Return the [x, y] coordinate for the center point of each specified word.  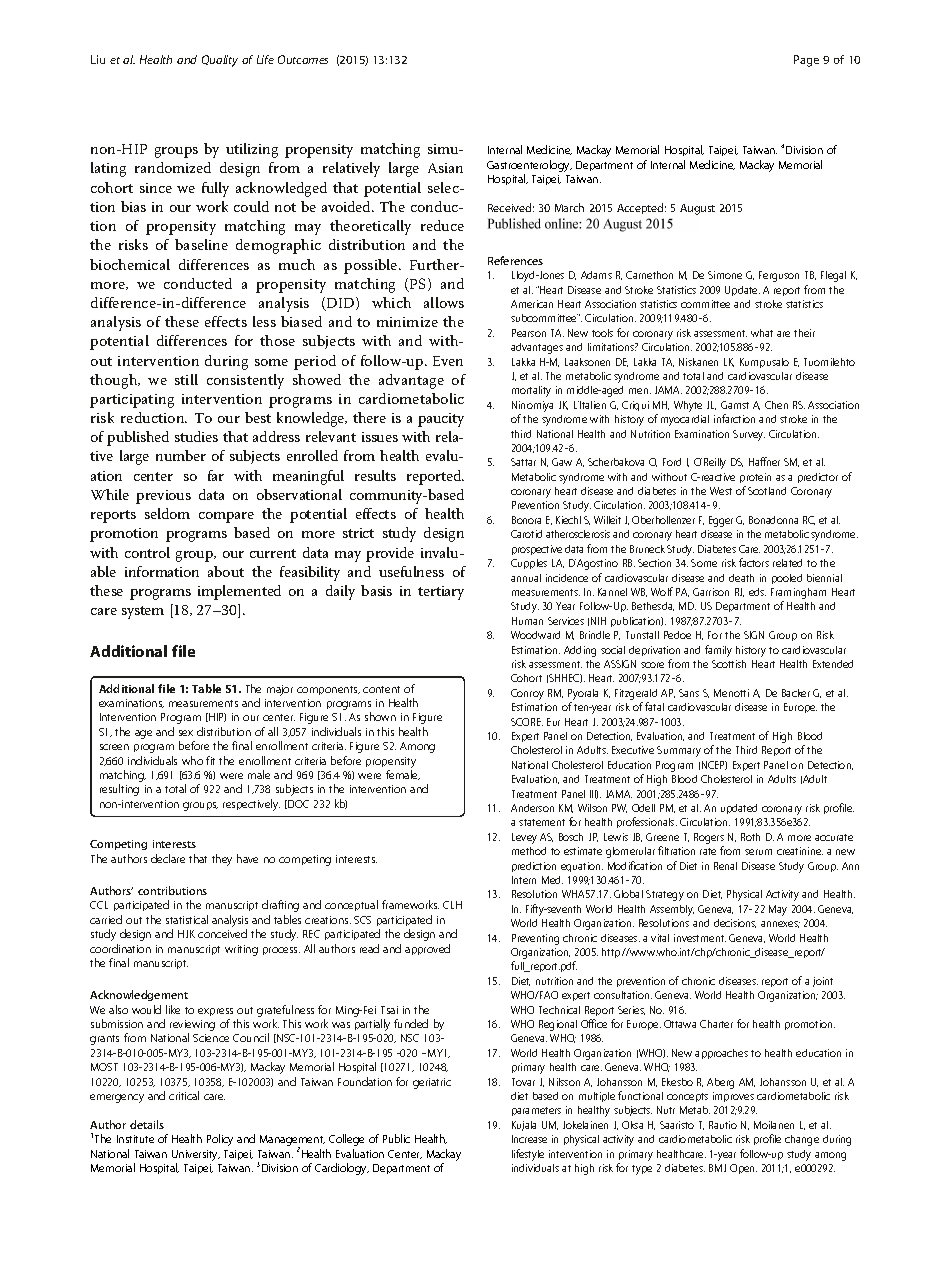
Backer [796, 693]
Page [806, 61]
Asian [445, 168]
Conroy [527, 694]
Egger [721, 521]
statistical [187, 919]
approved [427, 949]
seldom [167, 513]
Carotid [526, 534]
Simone [725, 275]
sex [186, 733]
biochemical [130, 264]
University [196, 1155]
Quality [220, 61]
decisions [735, 923]
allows [444, 302]
